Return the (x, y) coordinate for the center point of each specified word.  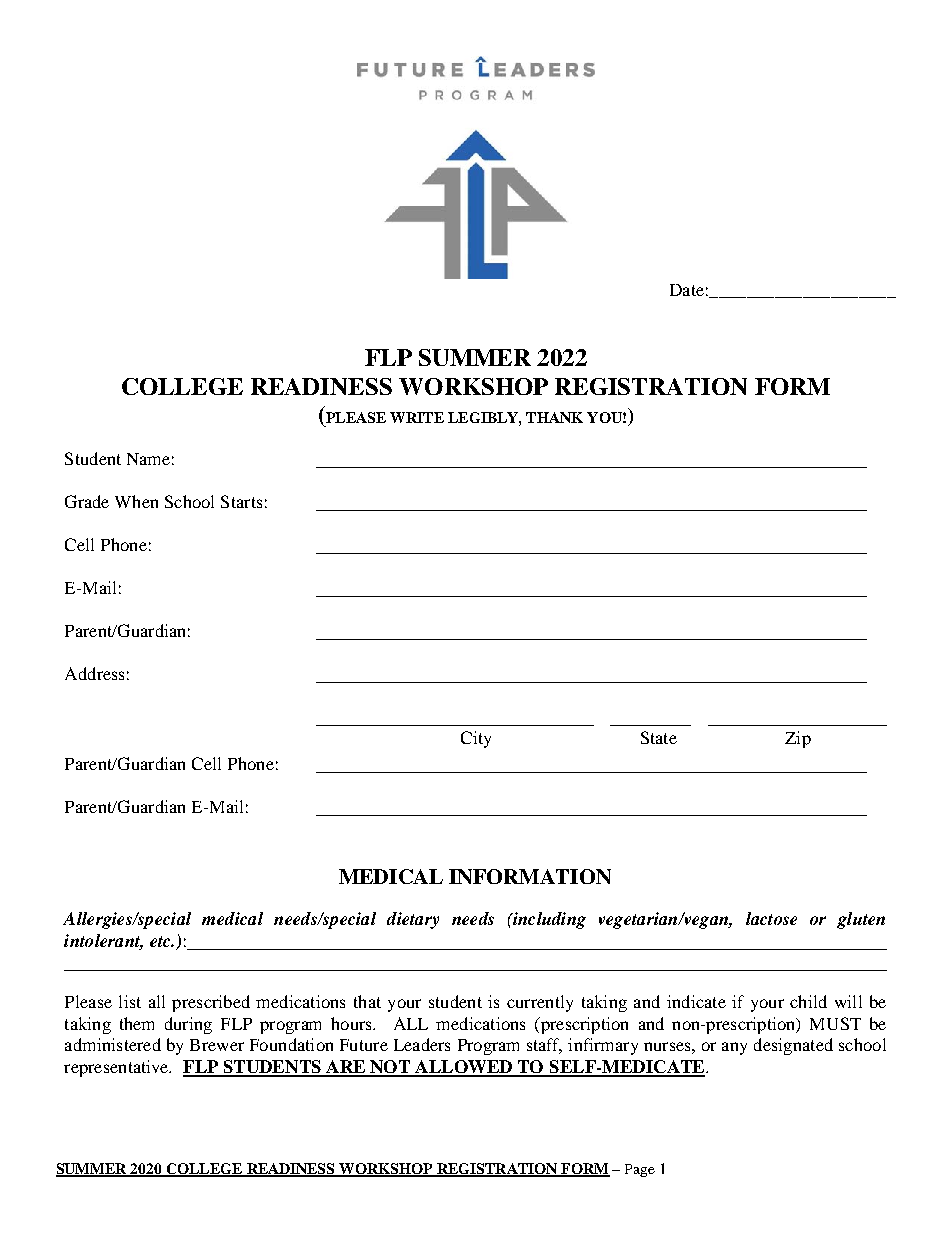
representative (117, 1068)
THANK (554, 417)
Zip (798, 739)
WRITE (417, 417)
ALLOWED (464, 1068)
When (136, 501)
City (476, 739)
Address (94, 673)
